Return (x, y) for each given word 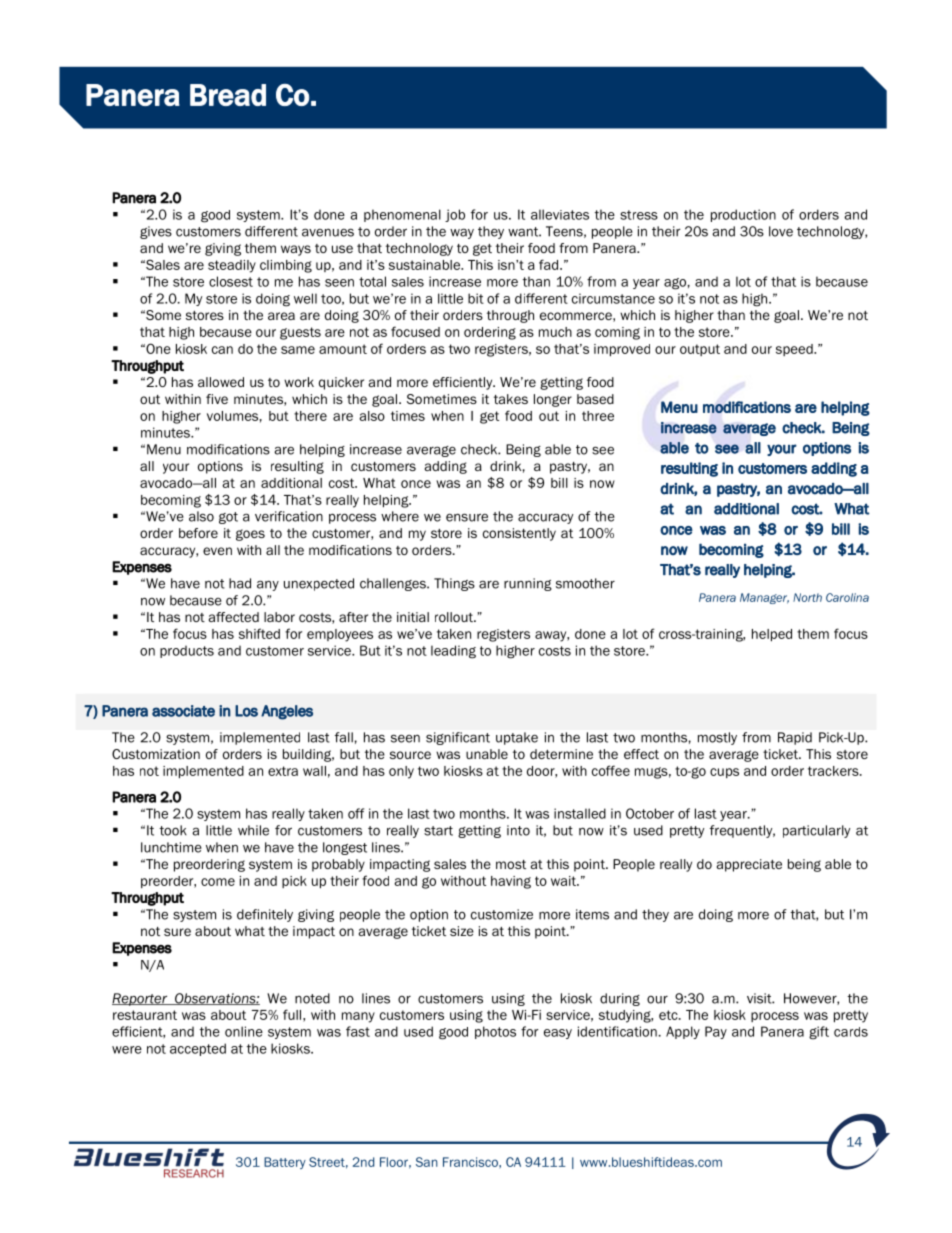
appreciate (749, 865)
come (218, 882)
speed (795, 350)
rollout (455, 617)
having (511, 882)
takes (511, 399)
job (455, 215)
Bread (228, 95)
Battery (285, 1163)
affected (234, 617)
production (743, 215)
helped (772, 635)
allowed (221, 382)
